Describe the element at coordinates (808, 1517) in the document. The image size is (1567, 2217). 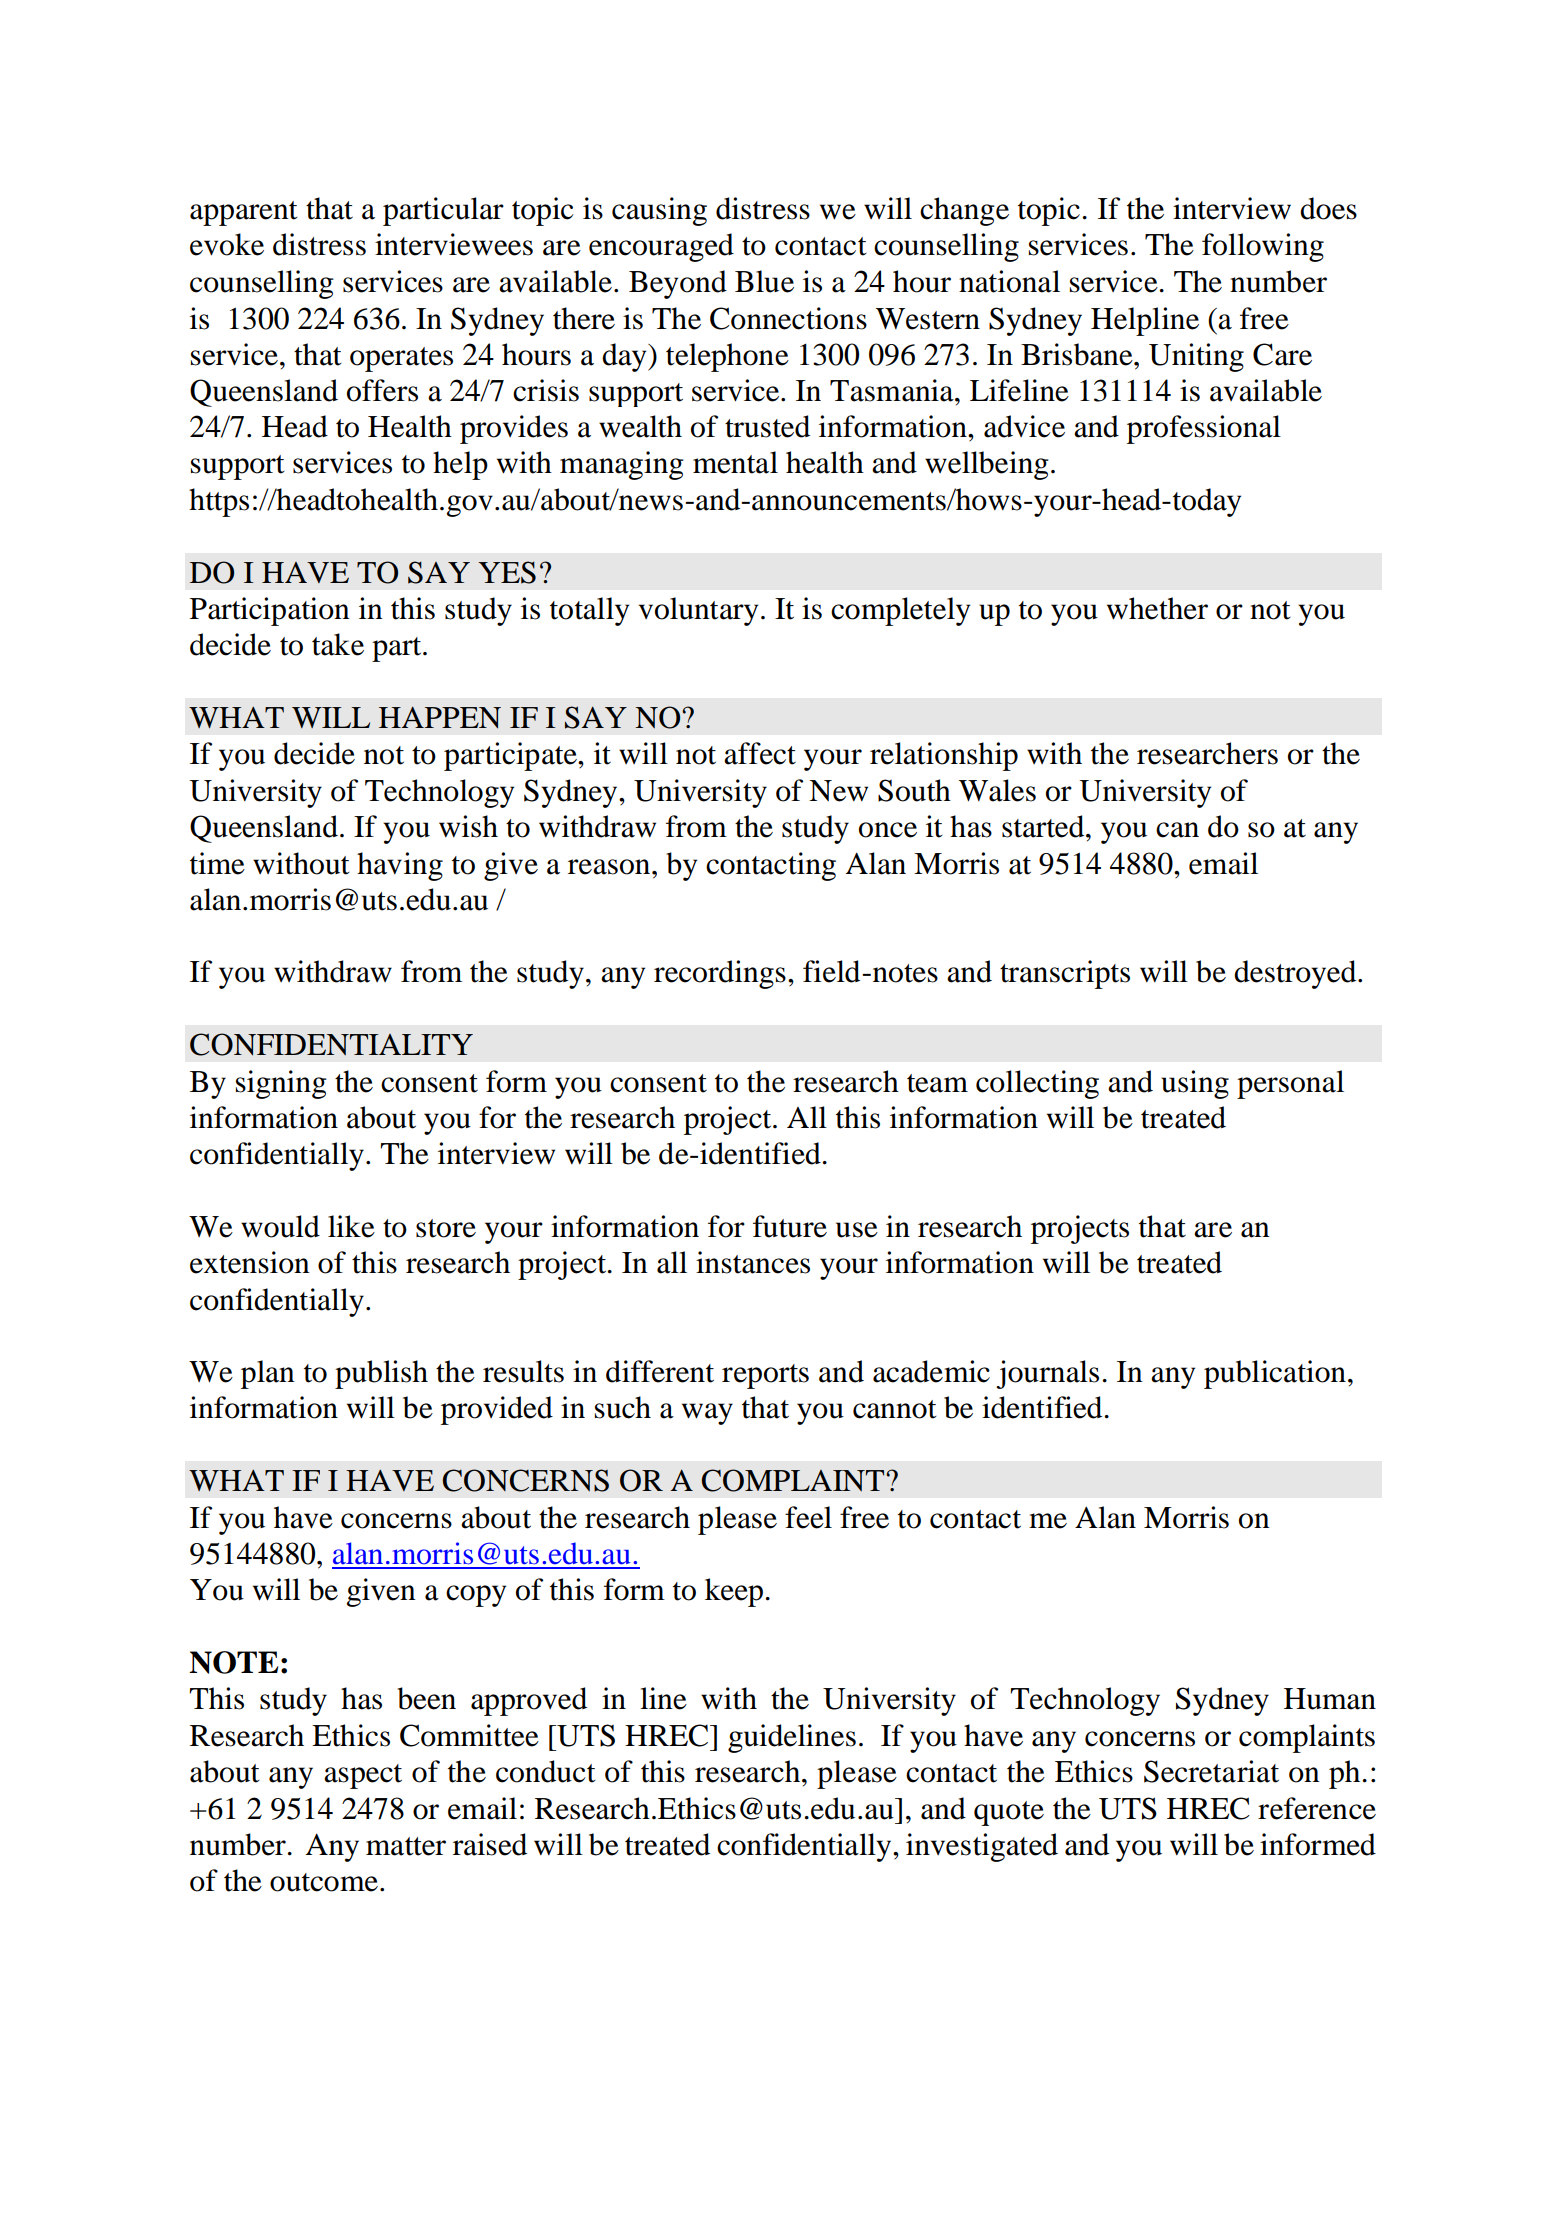
I see `feel` at that location.
